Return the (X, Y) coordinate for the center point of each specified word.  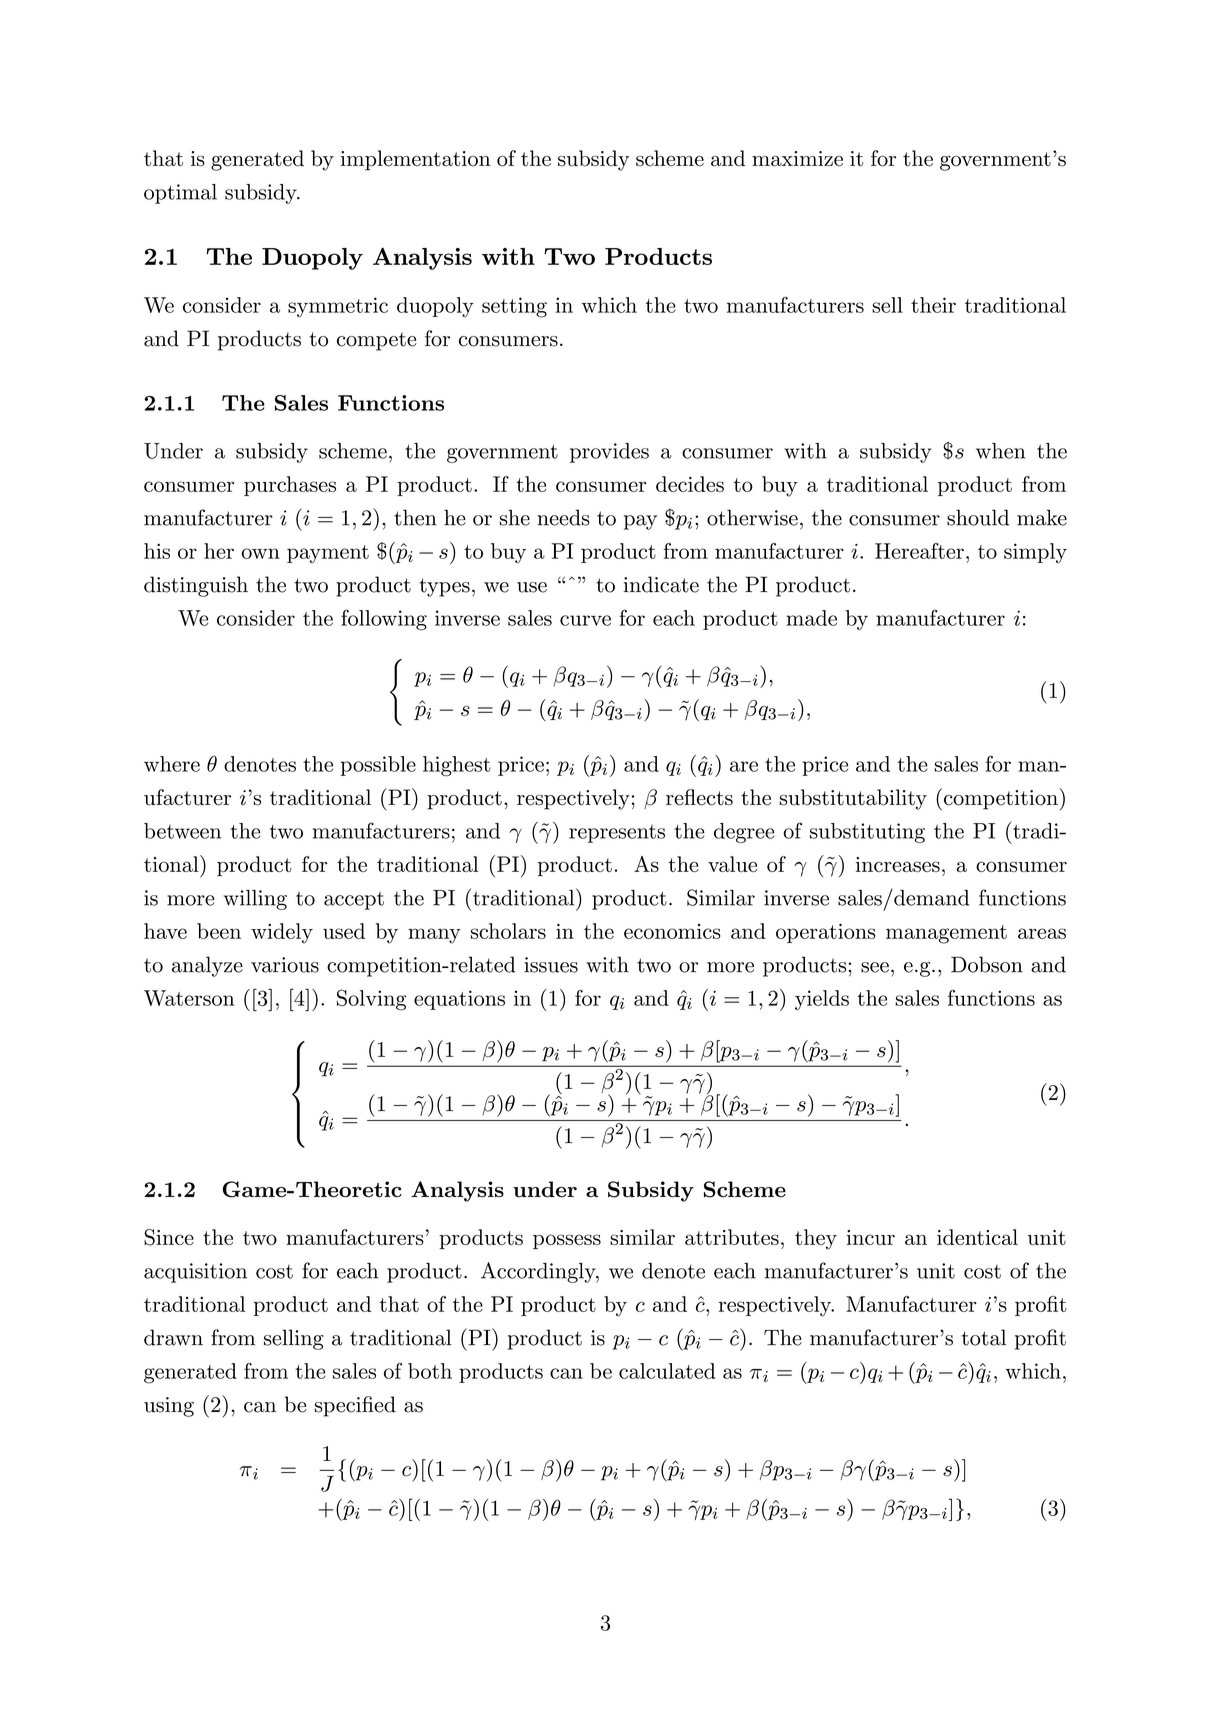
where (172, 764)
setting (514, 307)
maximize (797, 159)
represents (617, 834)
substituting (867, 833)
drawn (173, 1337)
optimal (180, 194)
